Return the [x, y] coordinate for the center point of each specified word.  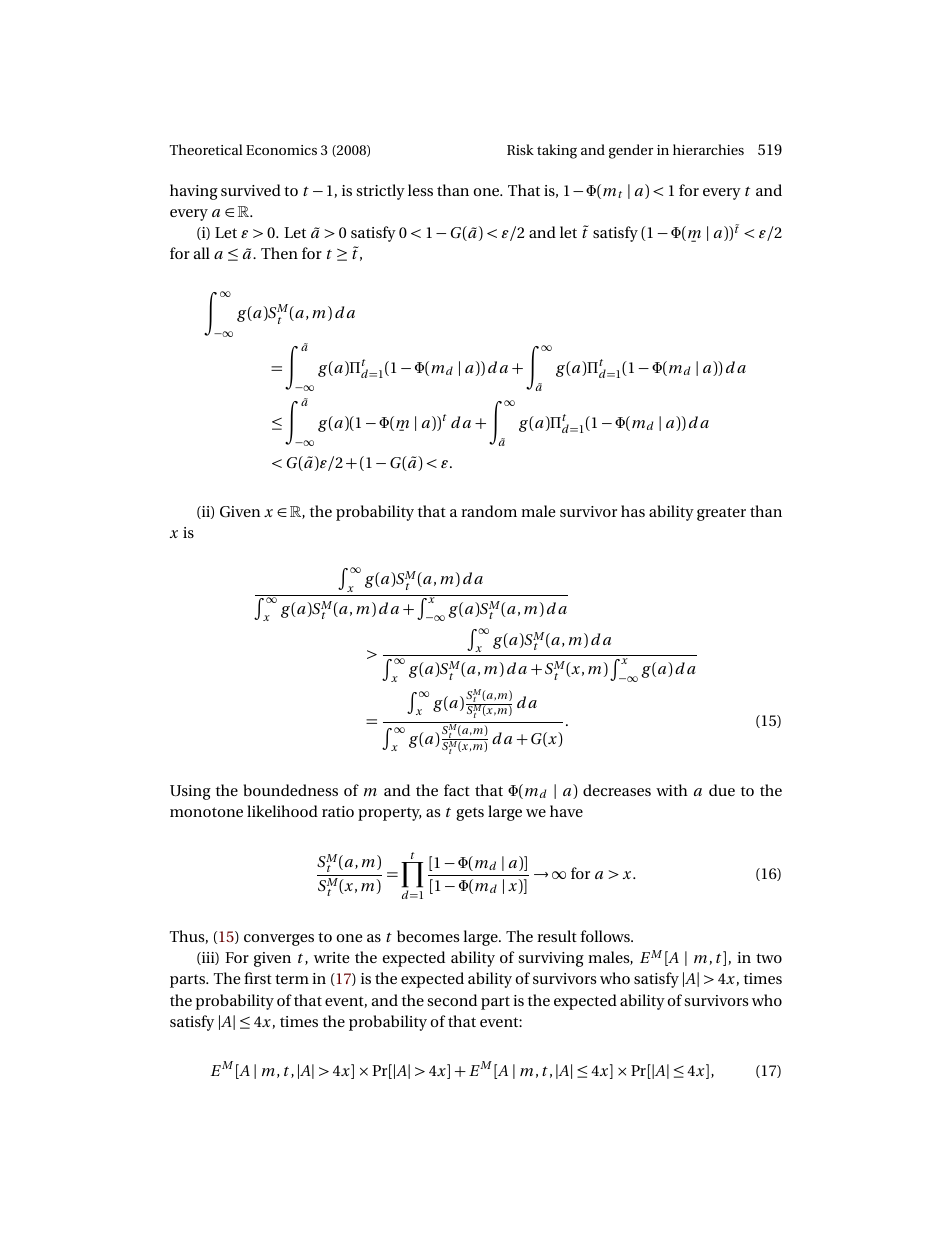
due [722, 790]
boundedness [291, 790]
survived [251, 190]
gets [470, 814]
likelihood [282, 811]
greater [721, 514]
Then [279, 253]
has [633, 511]
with [672, 790]
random [489, 511]
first [258, 978]
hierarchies [708, 149]
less [420, 190]
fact [457, 790]
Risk [520, 149]
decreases [617, 790]
